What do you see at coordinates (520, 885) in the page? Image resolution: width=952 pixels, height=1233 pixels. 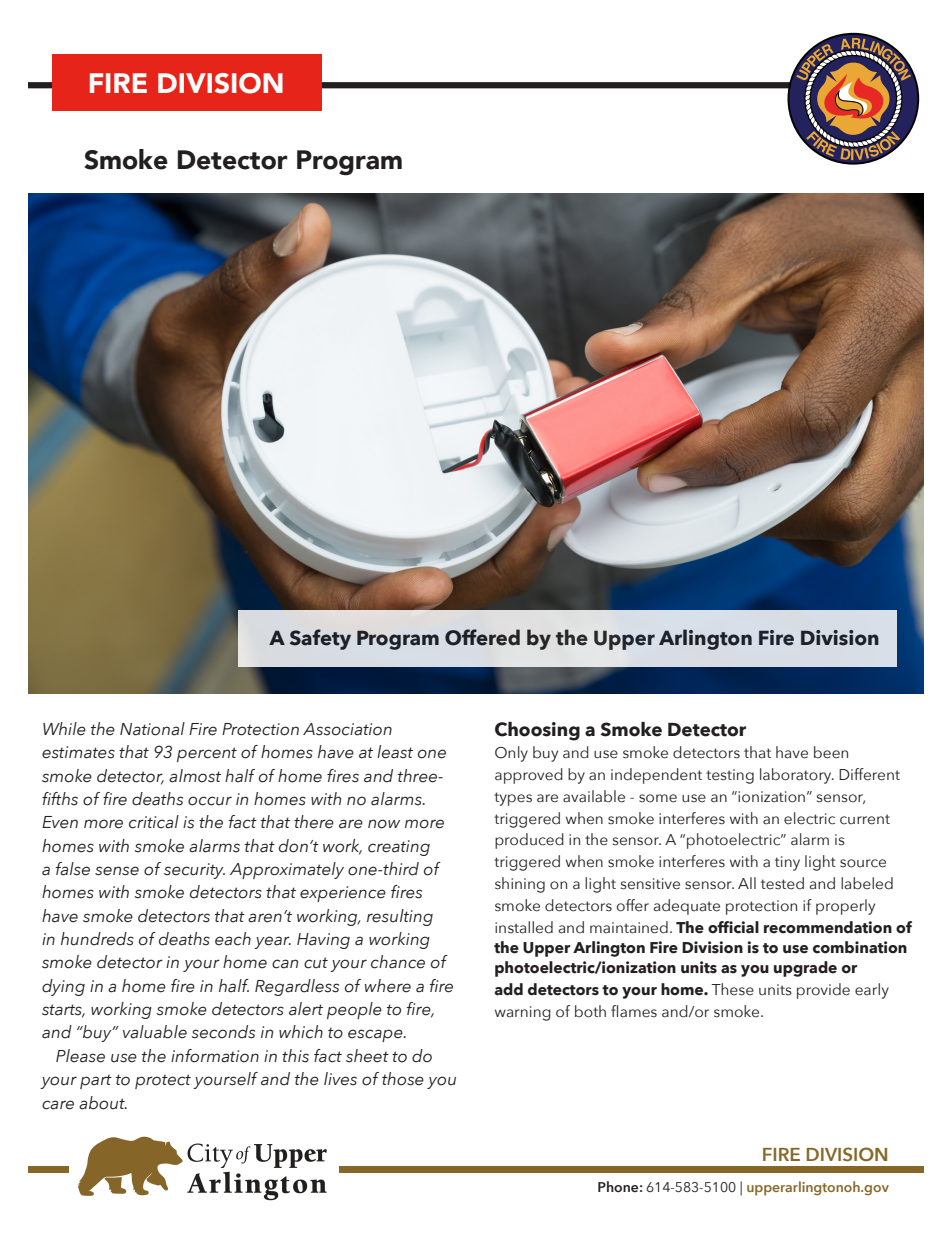 I see `shining` at bounding box center [520, 885].
